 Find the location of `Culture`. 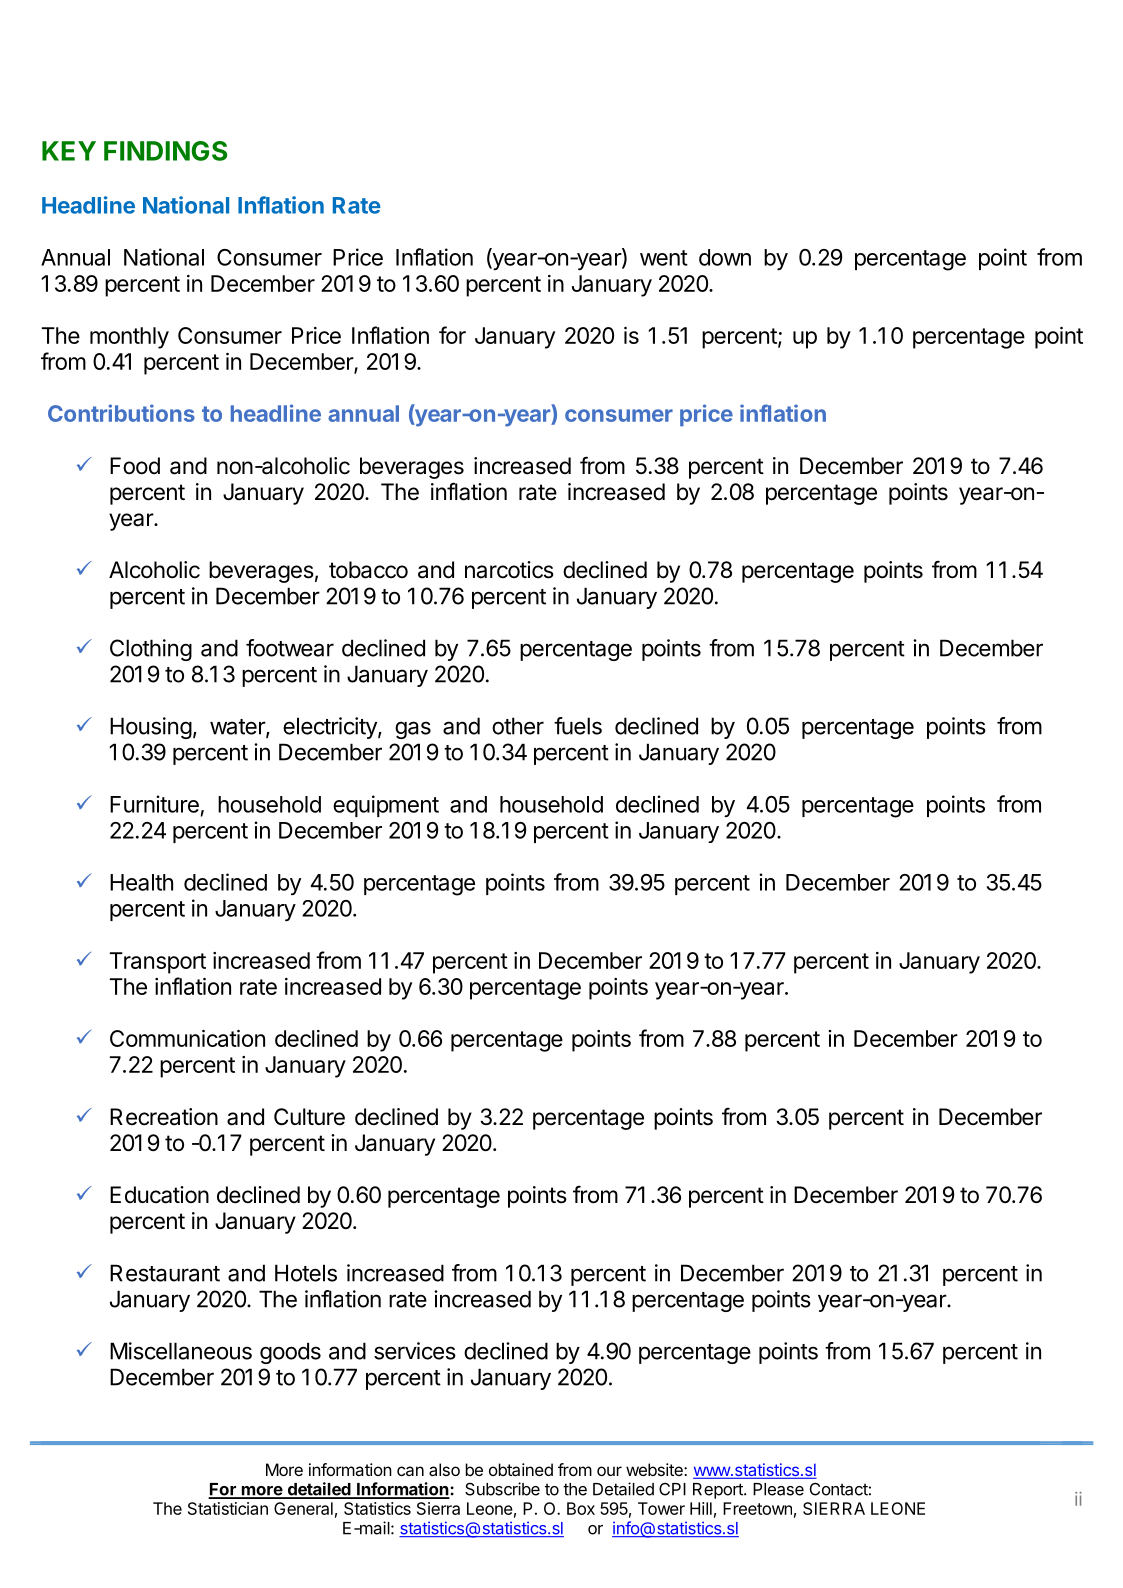

Culture is located at coordinates (309, 1117).
